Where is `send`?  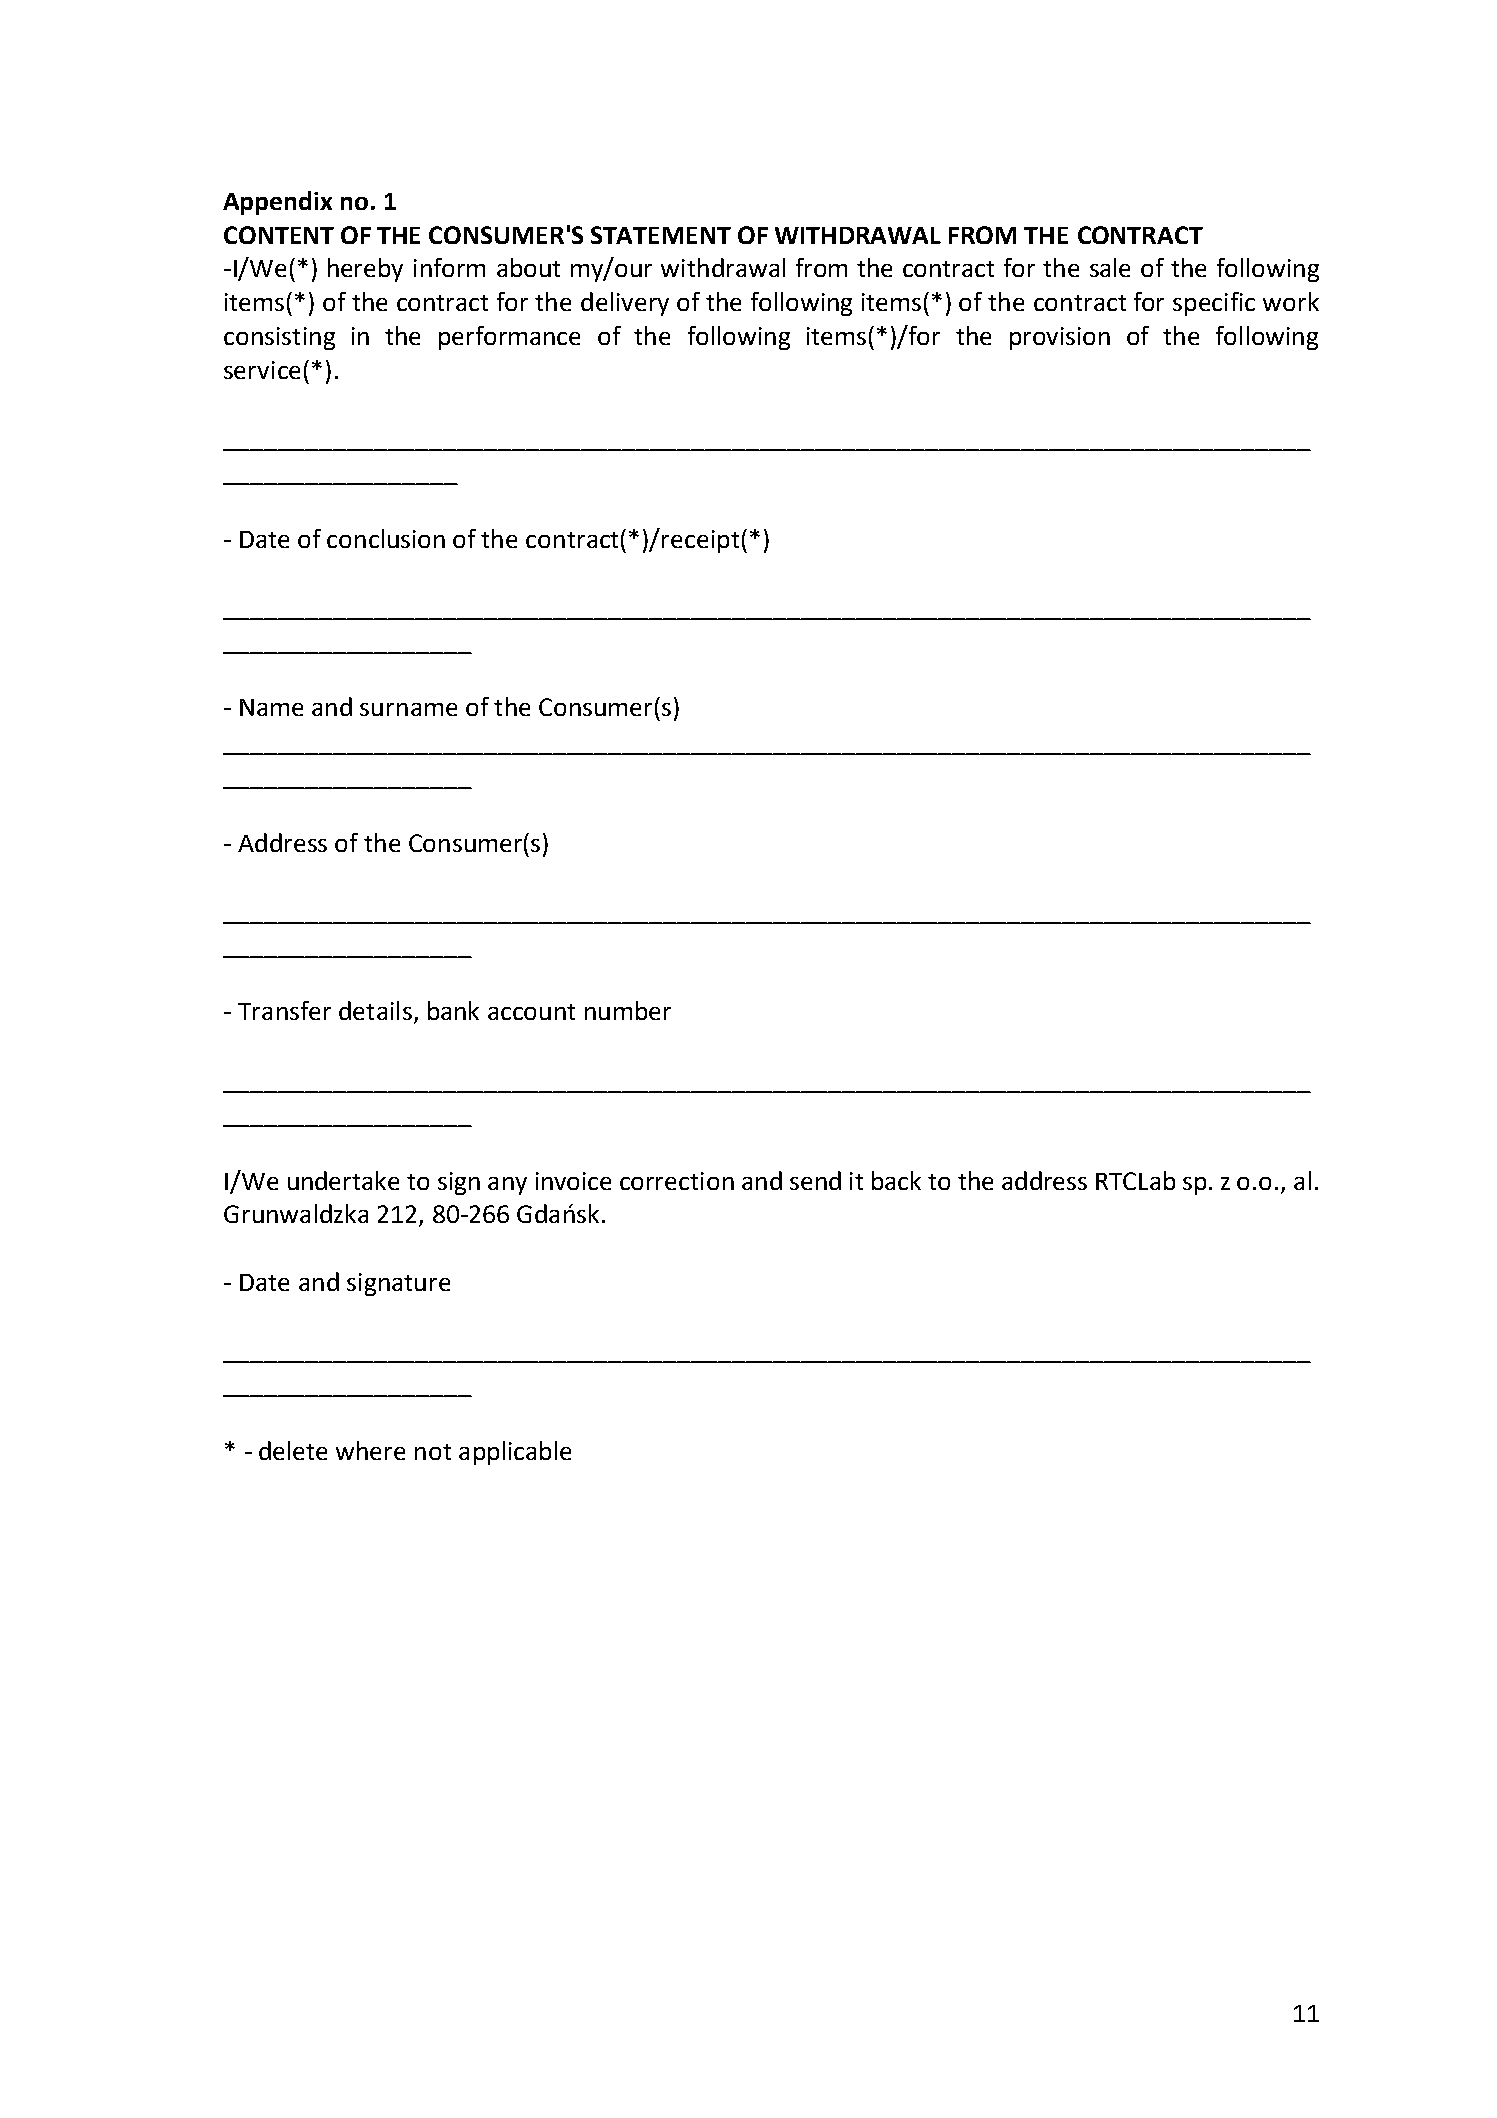
send is located at coordinates (815, 1180).
